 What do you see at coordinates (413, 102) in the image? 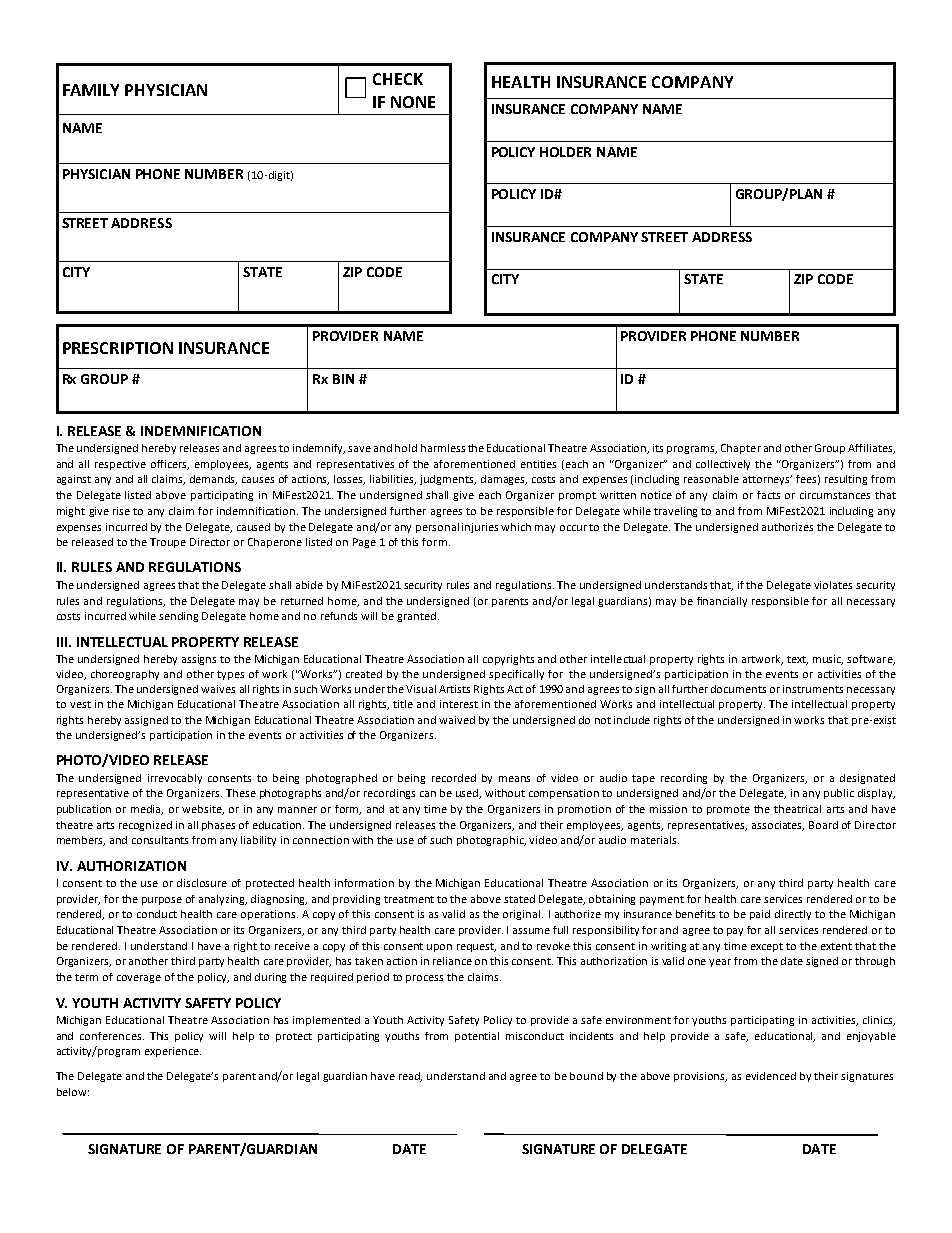
I see `NONE` at bounding box center [413, 102].
